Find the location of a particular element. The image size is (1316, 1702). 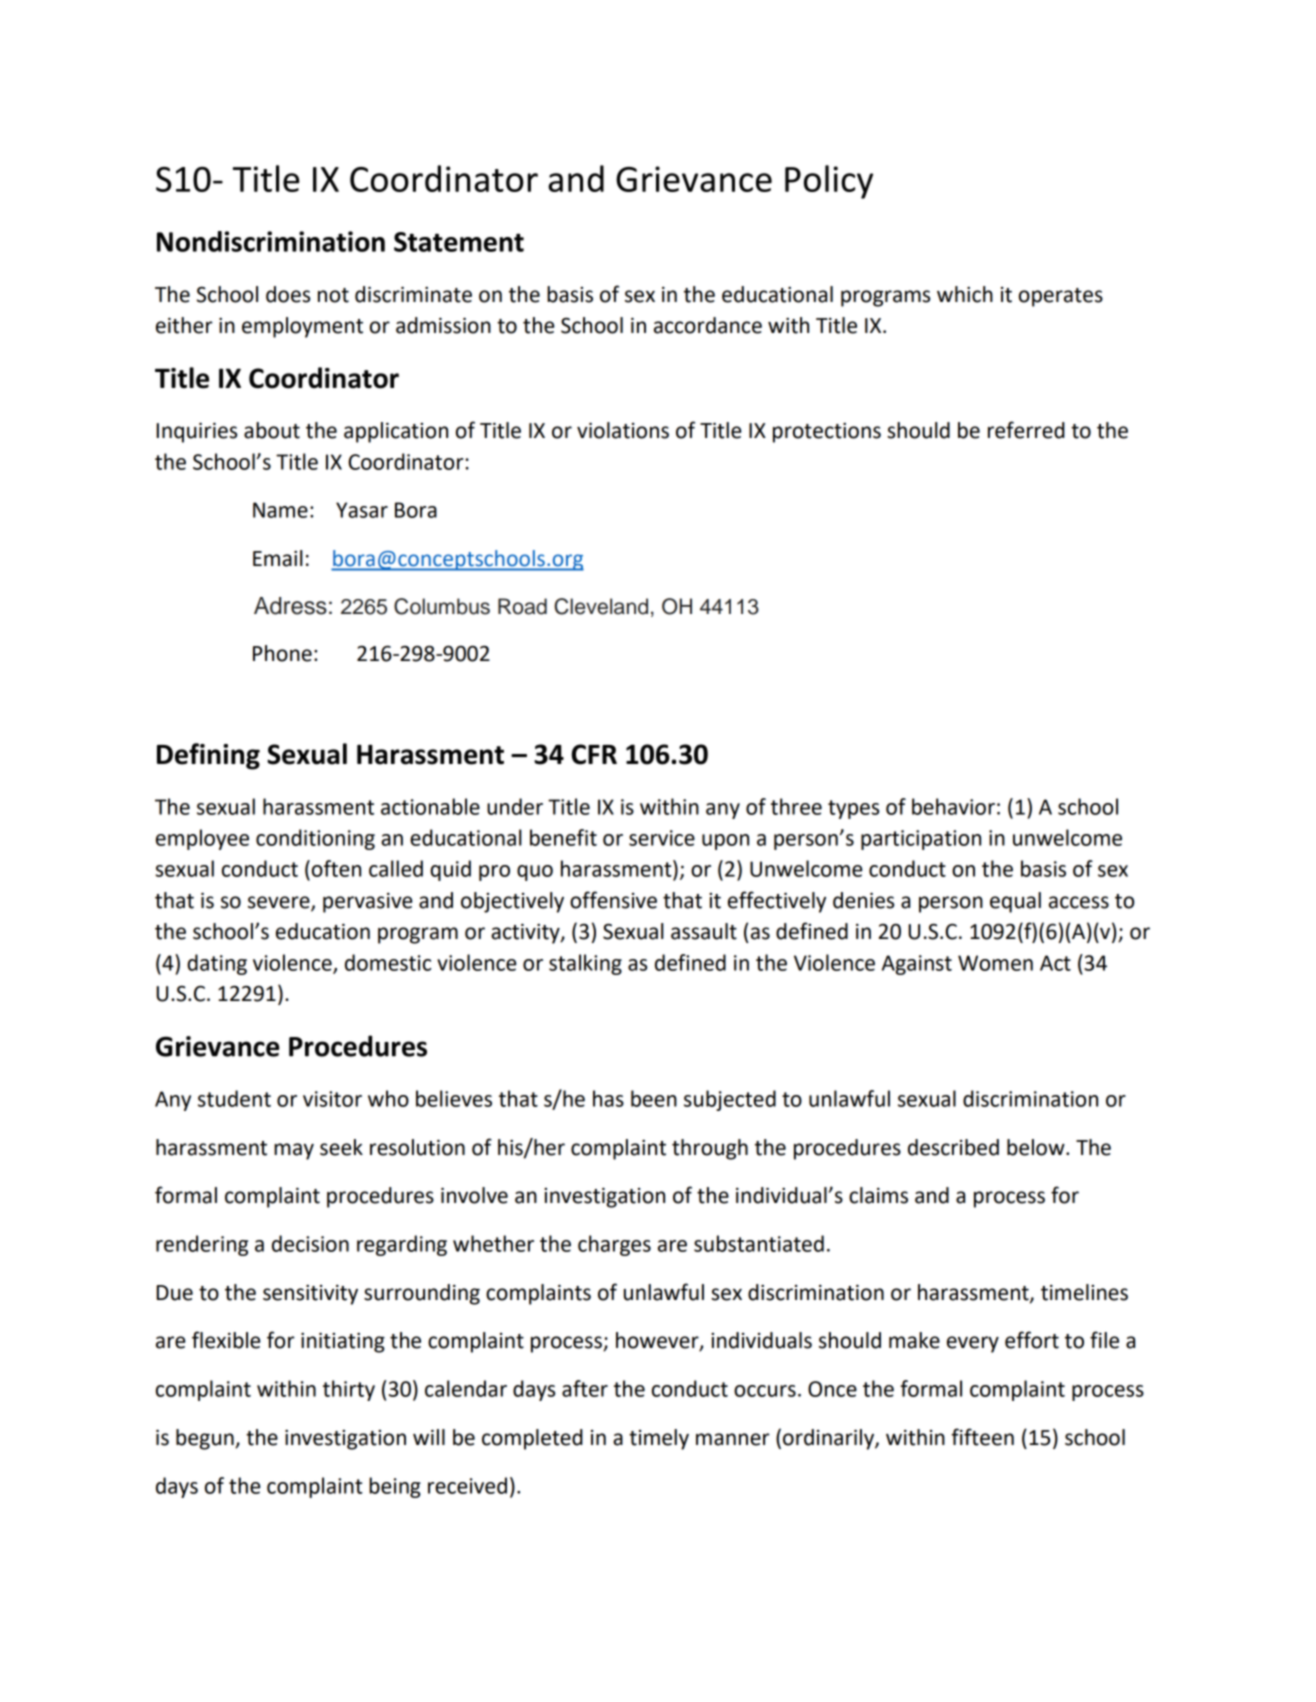

accordance is located at coordinates (708, 325).
